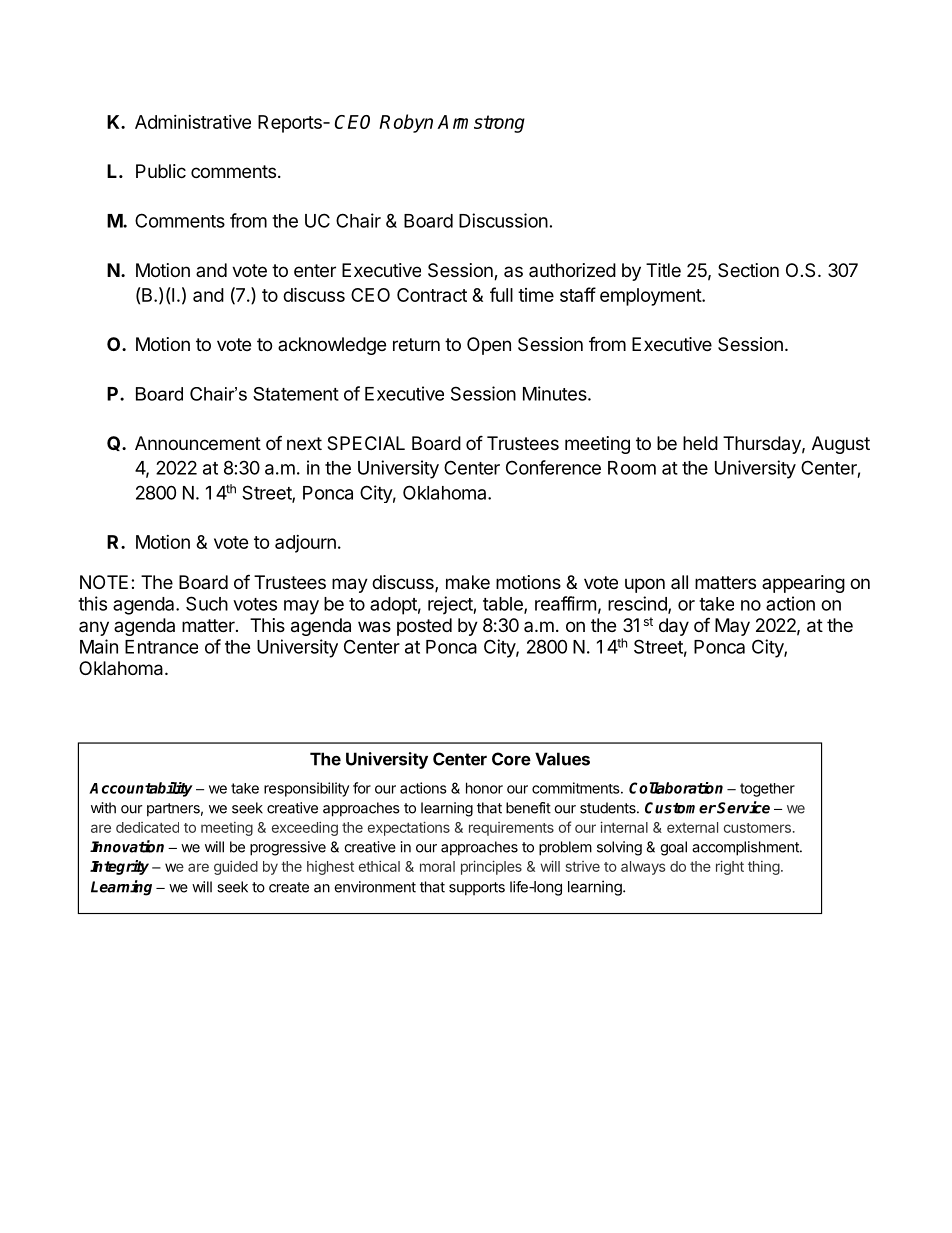 Image resolution: width=952 pixels, height=1233 pixels. What do you see at coordinates (481, 124) in the image?
I see `Armstrong` at bounding box center [481, 124].
